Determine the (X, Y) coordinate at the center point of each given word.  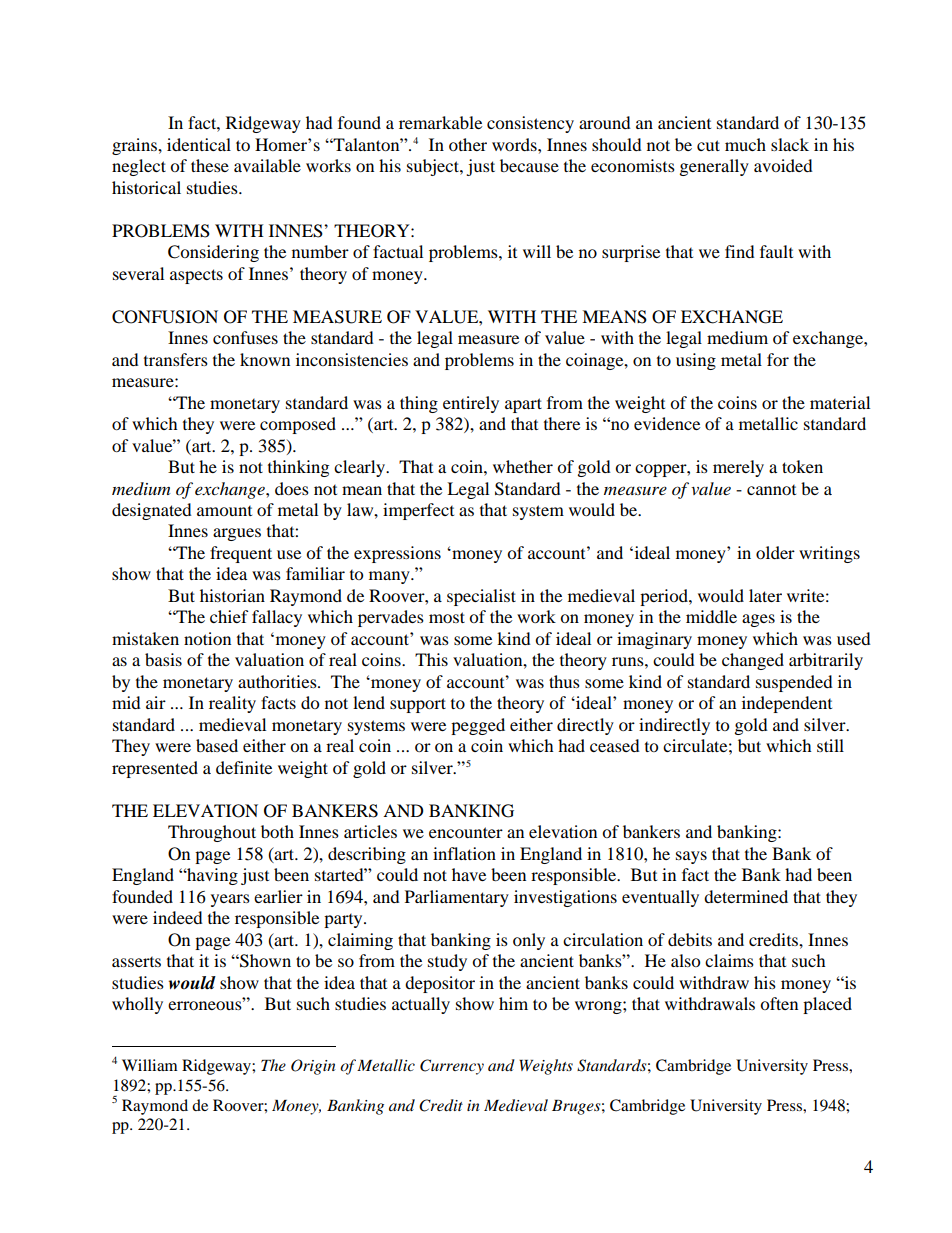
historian (232, 595)
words (515, 144)
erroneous (206, 1004)
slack (790, 144)
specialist (481, 597)
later (765, 595)
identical (199, 144)
